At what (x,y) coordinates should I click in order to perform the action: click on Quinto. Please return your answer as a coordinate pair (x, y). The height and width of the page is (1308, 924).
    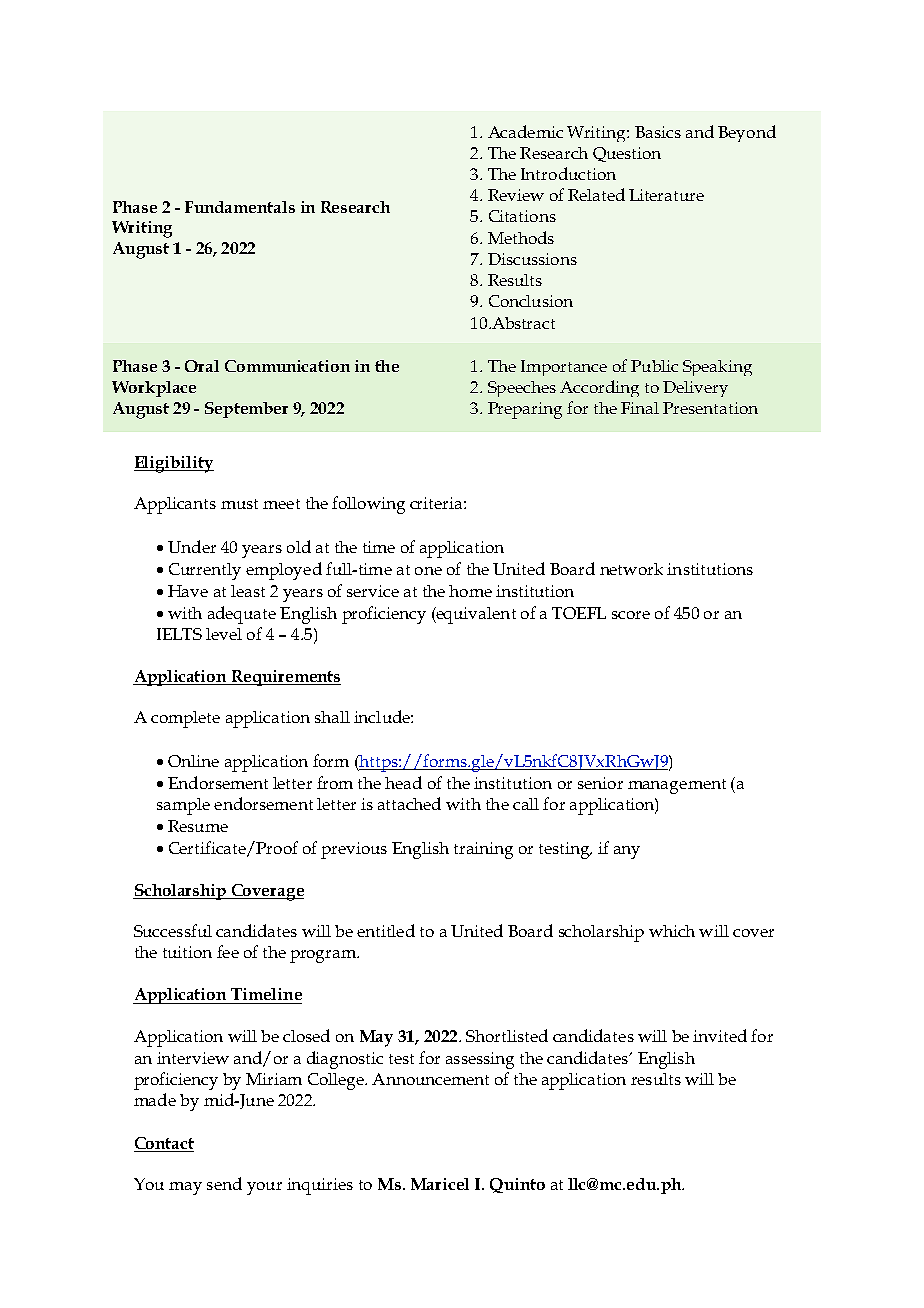
    Looking at the image, I should click on (517, 1185).
